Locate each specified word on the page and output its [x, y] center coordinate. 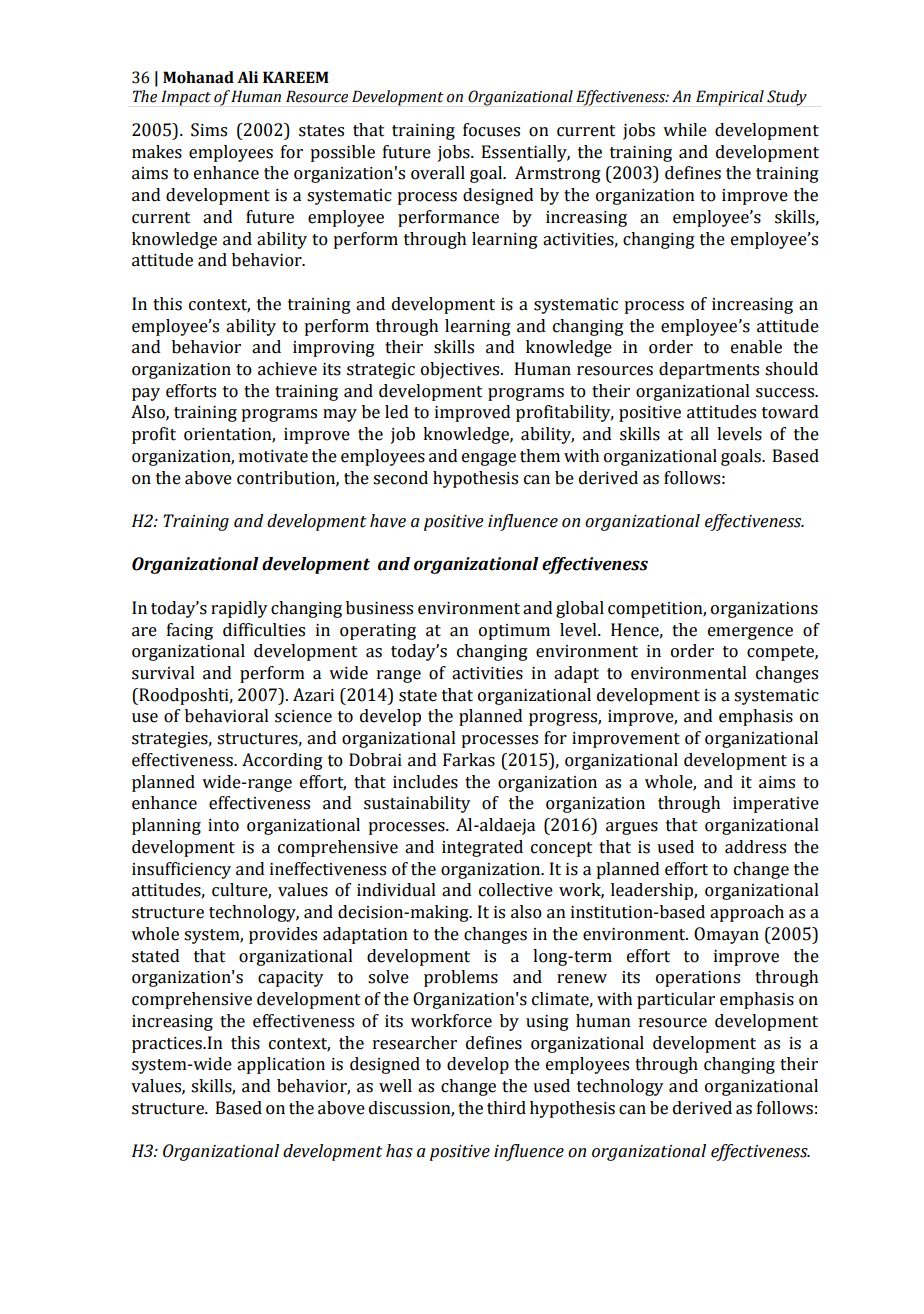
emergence [750, 633]
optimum [514, 632]
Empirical [730, 98]
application [281, 1065]
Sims [209, 130]
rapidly [239, 609]
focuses [491, 130]
